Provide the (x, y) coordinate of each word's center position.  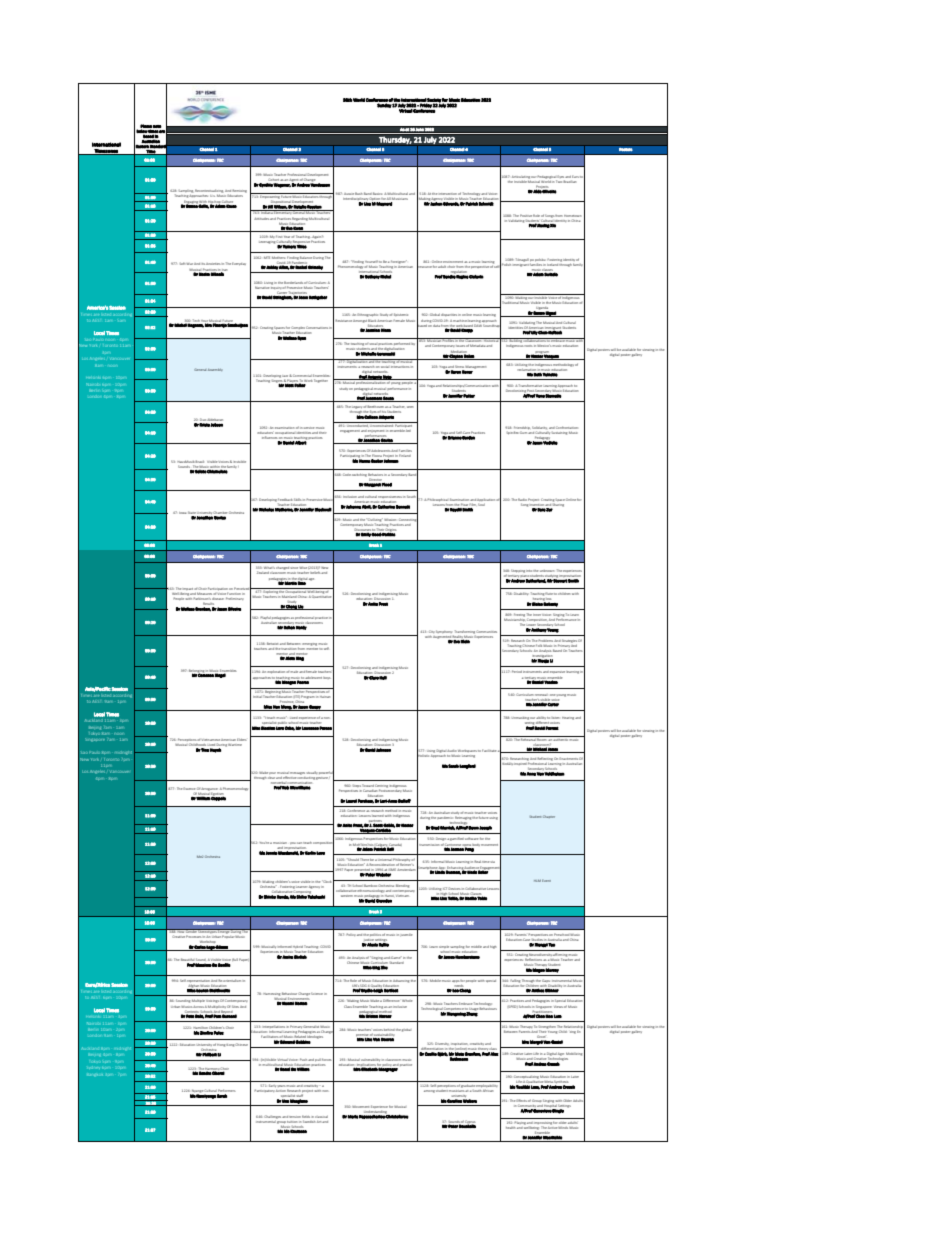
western (346, 896)
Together (321, 379)
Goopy (315, 708)
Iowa (183, 513)
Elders (242, 739)
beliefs (316, 572)
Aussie (349, 194)
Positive (526, 215)
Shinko (269, 897)
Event (546, 880)
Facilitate (489, 750)
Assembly (215, 370)
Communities (486, 631)
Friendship (522, 428)
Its (203, 264)
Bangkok (95, 1075)
